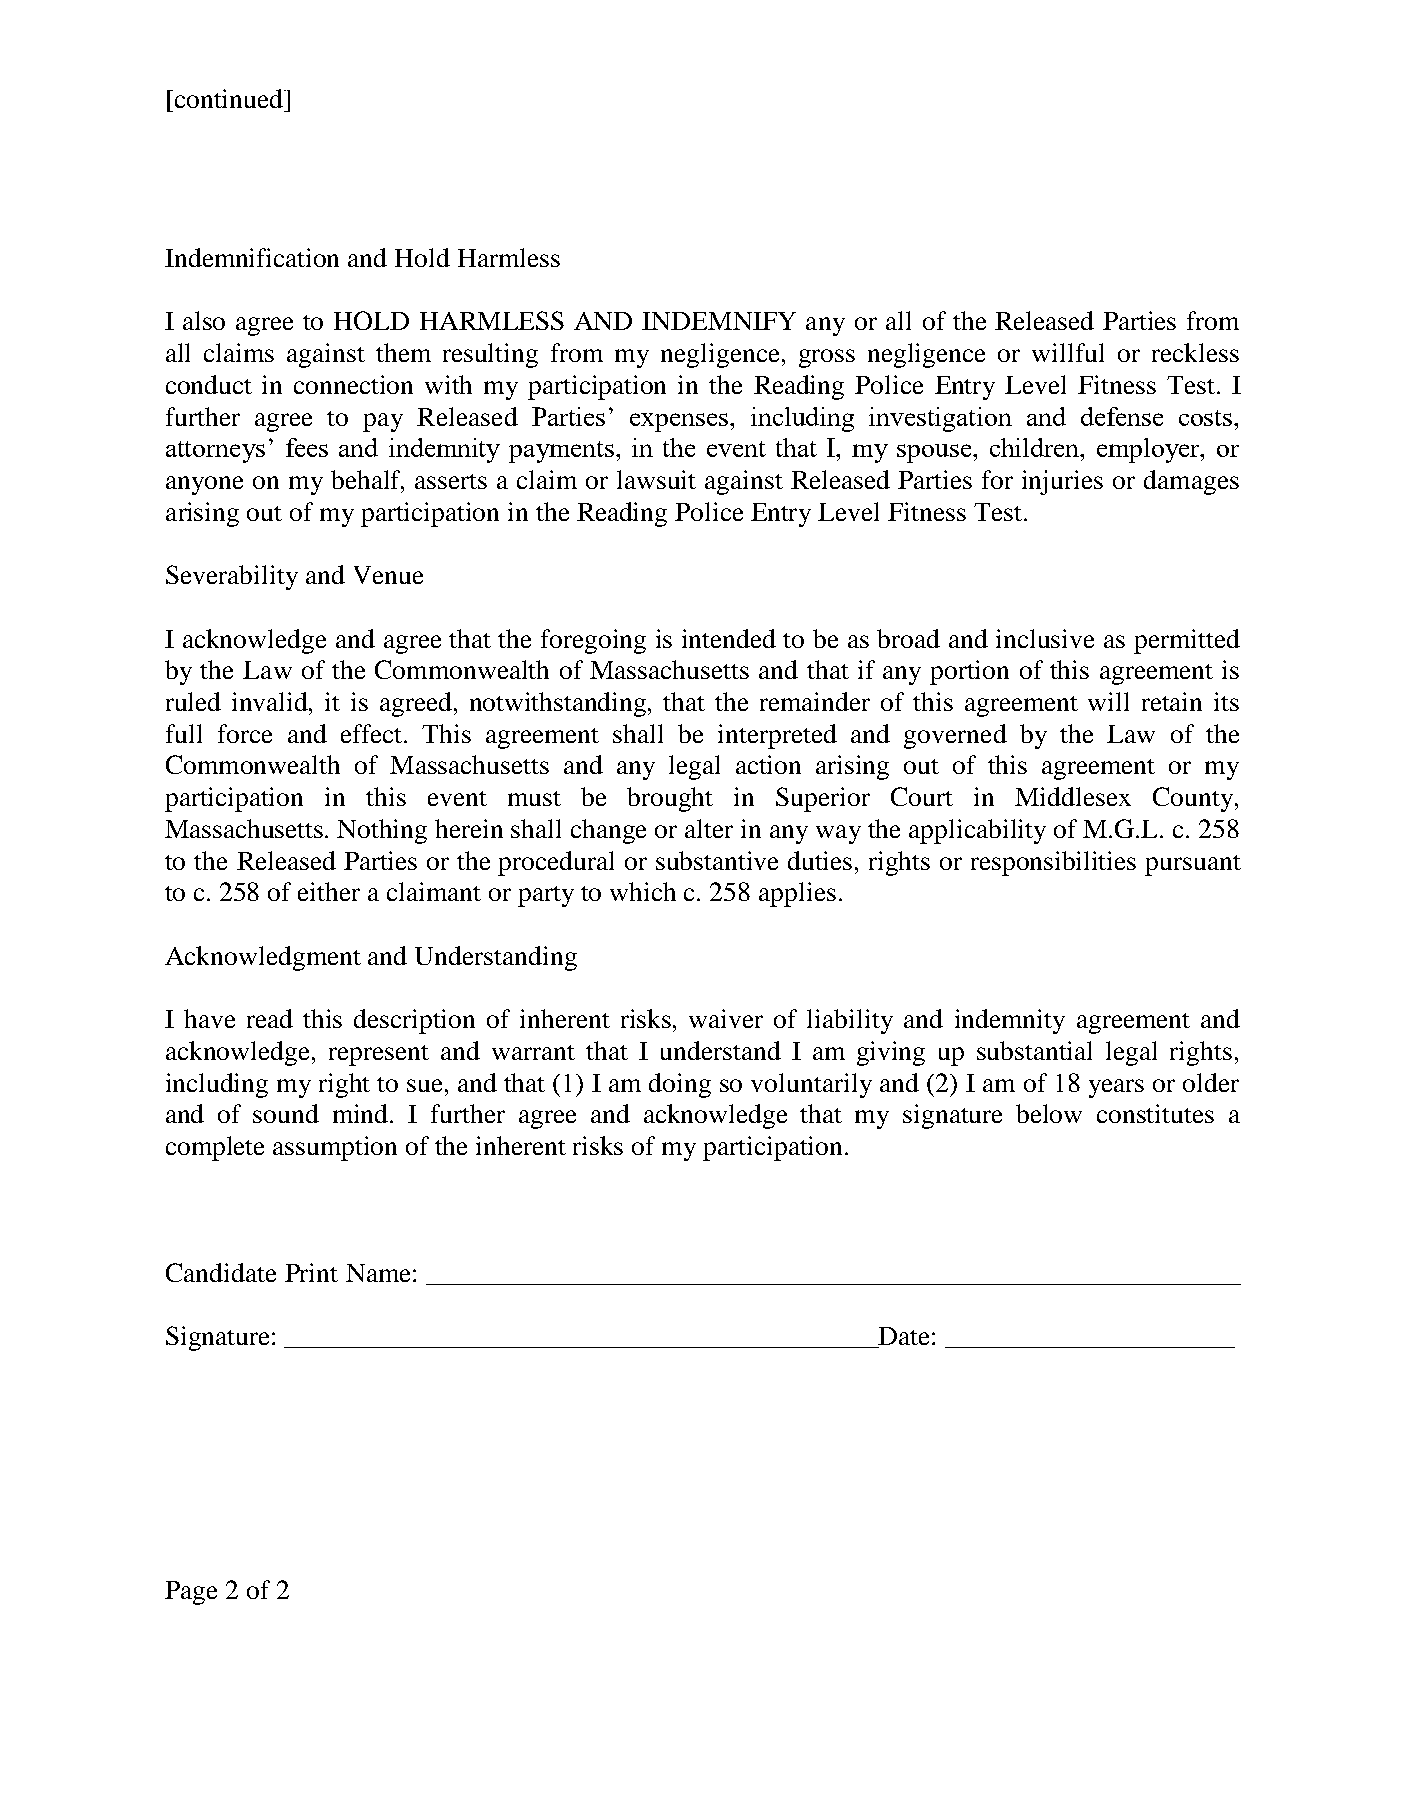 The height and width of the page is (1820, 1406). I want to click on sound, so click(286, 1113).
